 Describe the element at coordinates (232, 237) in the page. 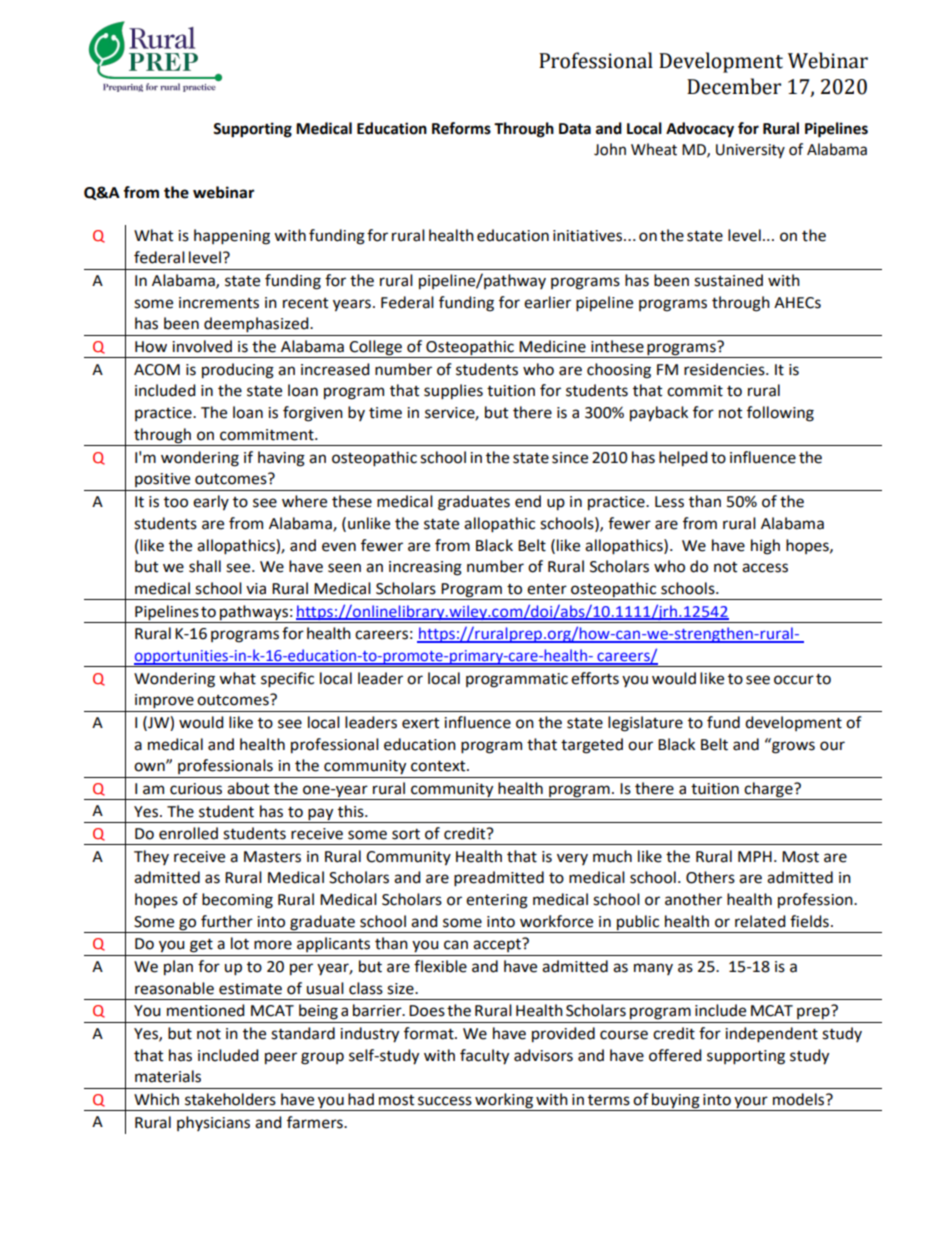

I see `happening` at that location.
